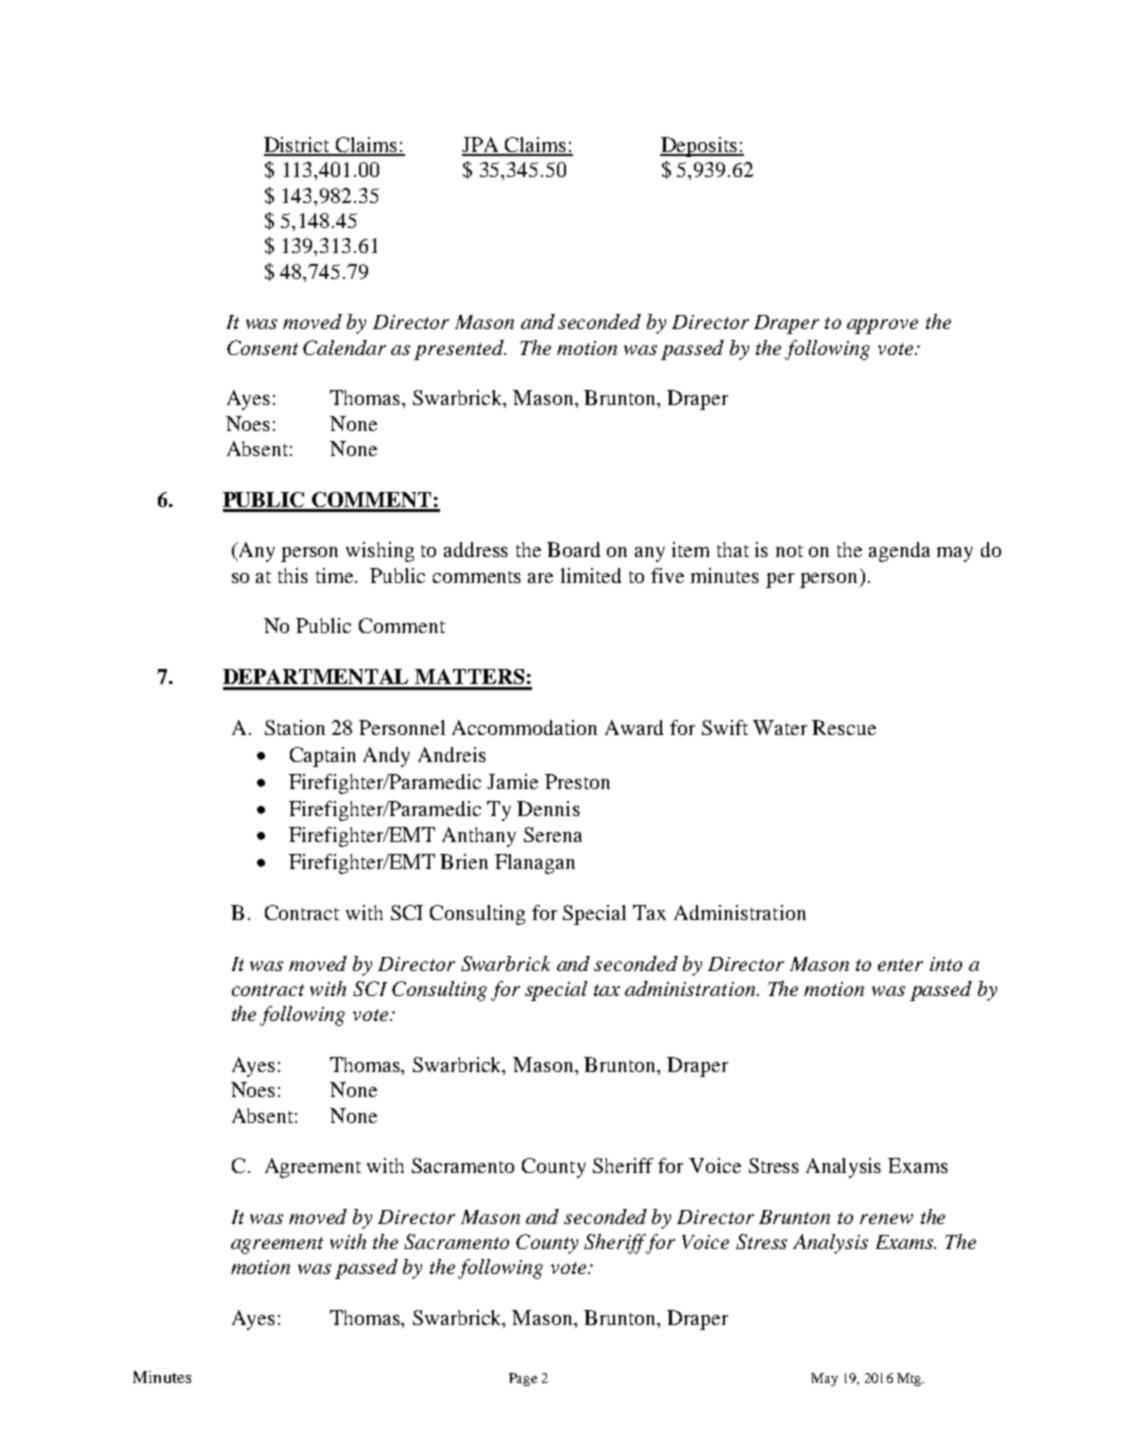  I want to click on Page, so click(523, 1379).
